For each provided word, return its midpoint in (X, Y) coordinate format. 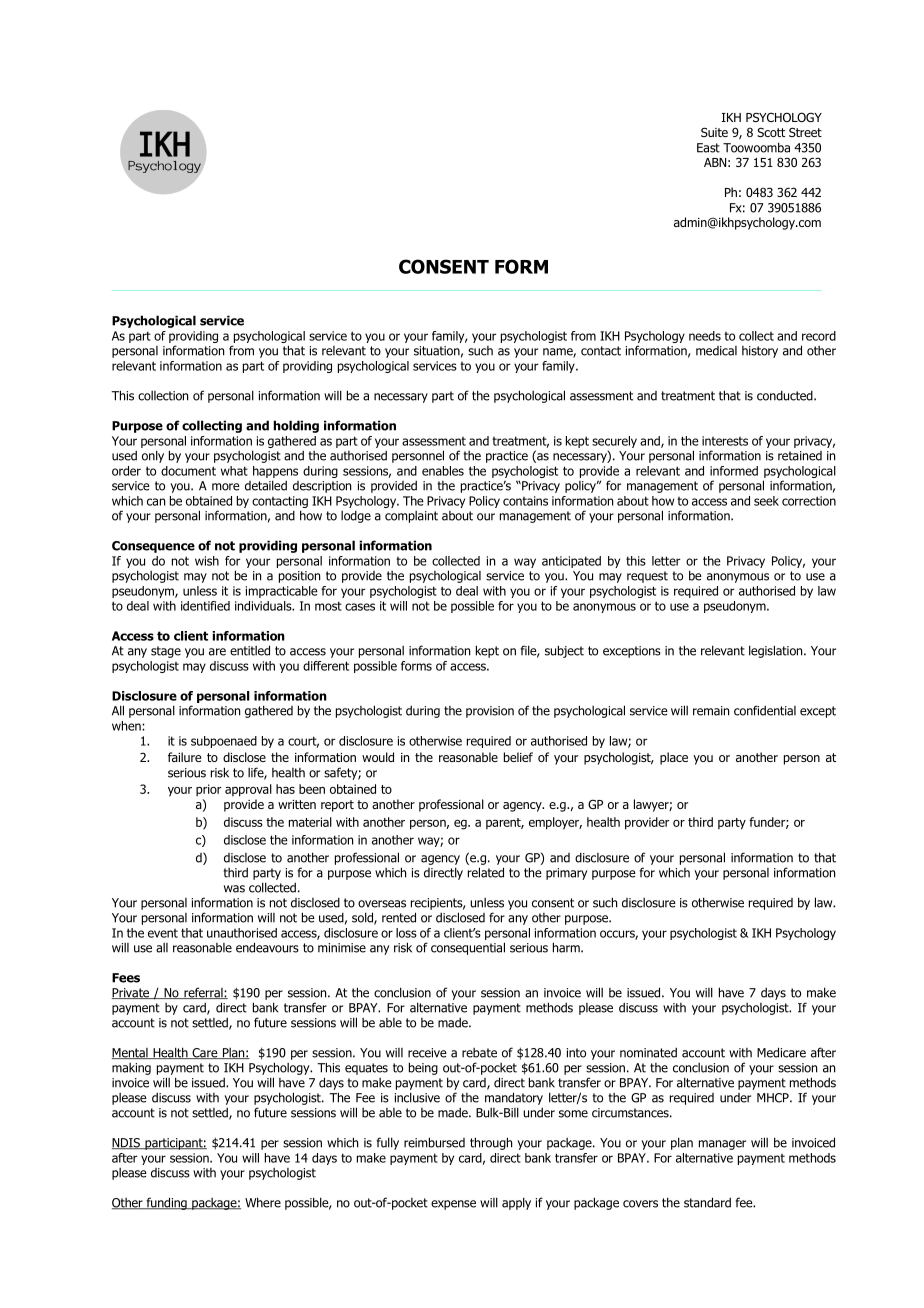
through (491, 1143)
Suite (714, 132)
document (188, 471)
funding (166, 1203)
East (708, 148)
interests (725, 441)
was (234, 889)
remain (711, 711)
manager (722, 1145)
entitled (250, 650)
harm (567, 947)
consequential (468, 948)
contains (525, 501)
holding (296, 426)
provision (490, 712)
